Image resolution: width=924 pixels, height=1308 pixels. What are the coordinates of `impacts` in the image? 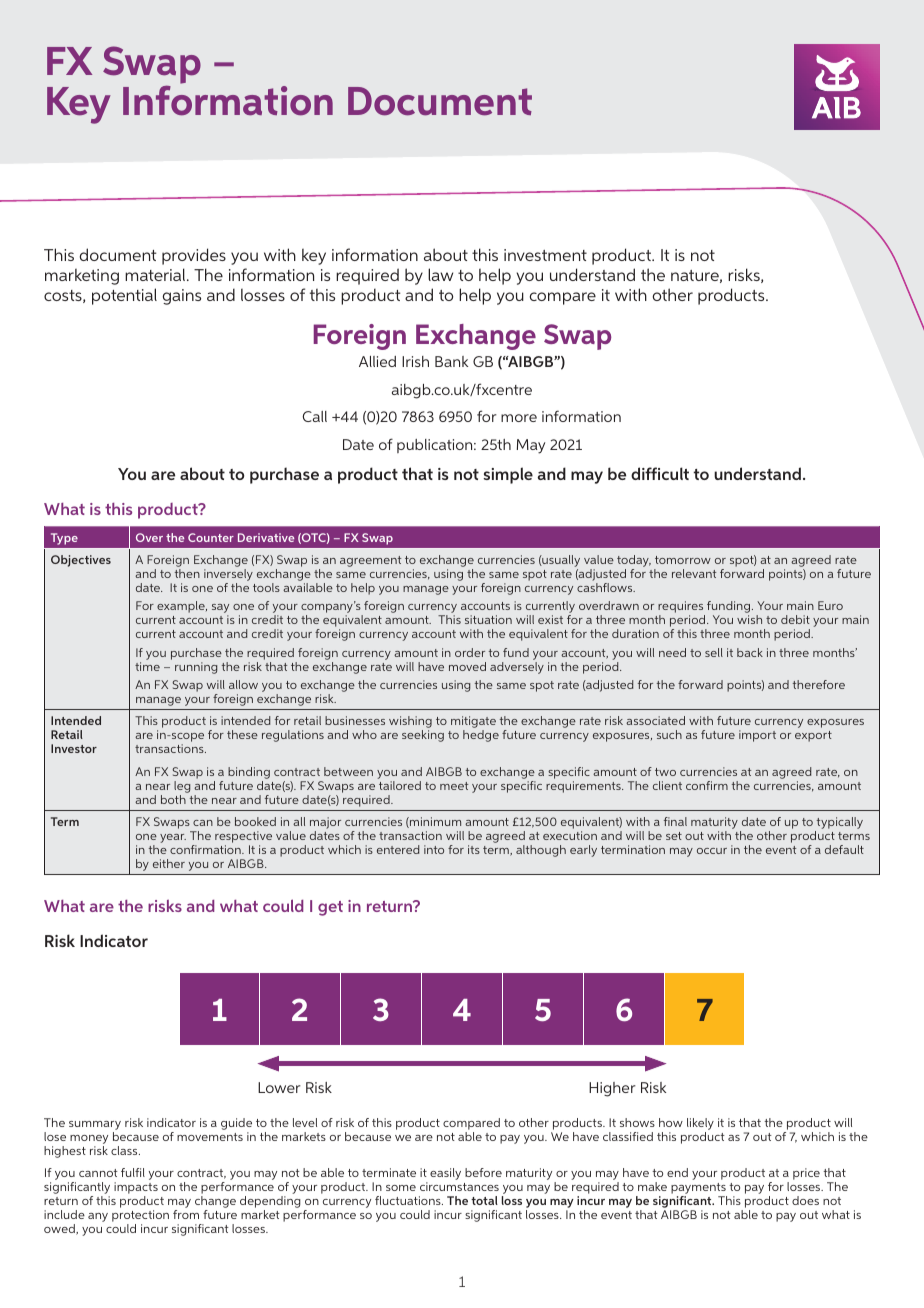 It's located at (136, 1189).
